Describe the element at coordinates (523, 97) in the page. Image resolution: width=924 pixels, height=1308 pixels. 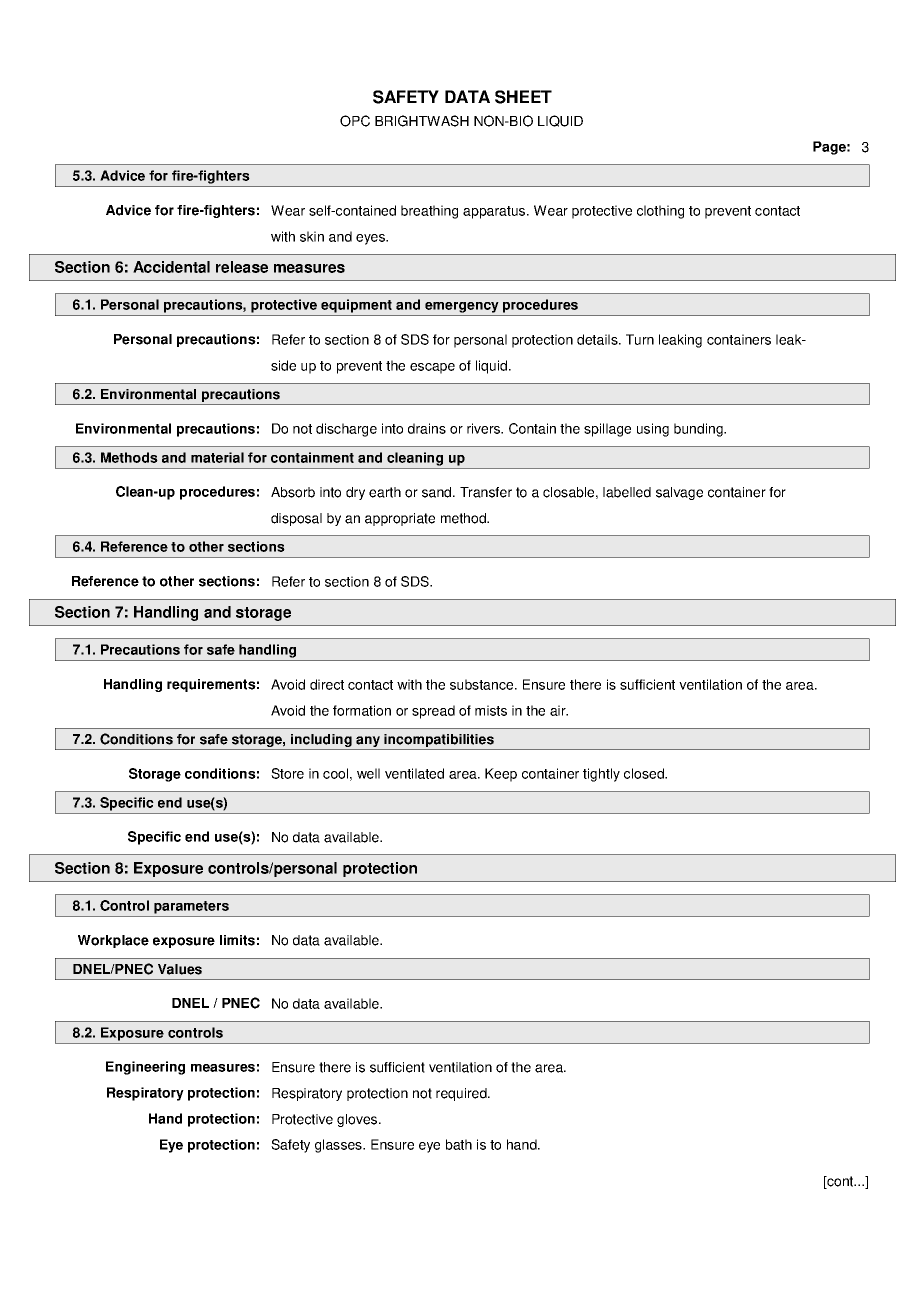
I see `SHEET` at that location.
